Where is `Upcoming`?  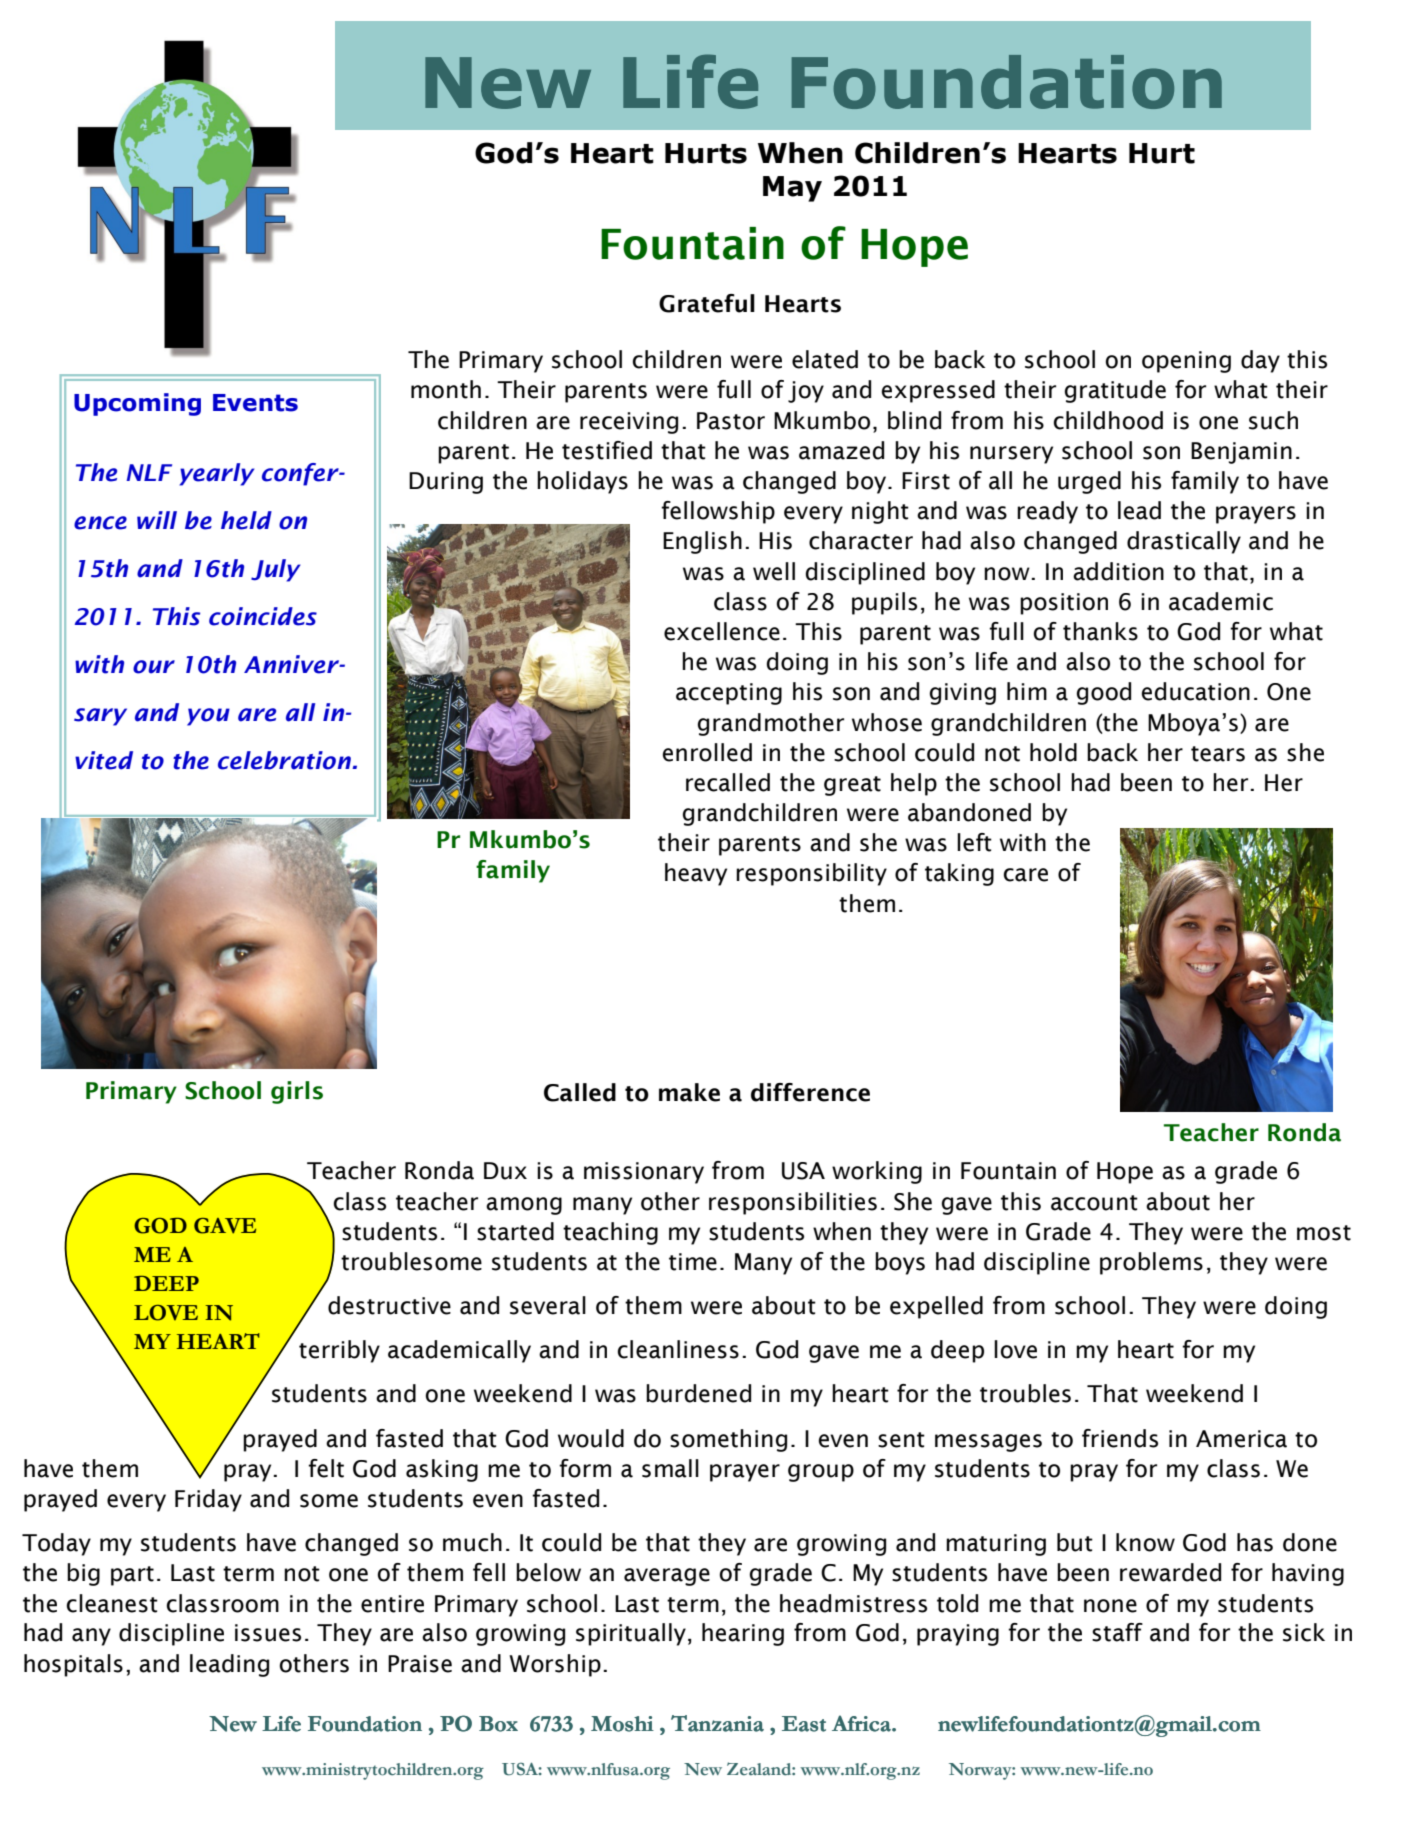 Upcoming is located at coordinates (137, 404).
